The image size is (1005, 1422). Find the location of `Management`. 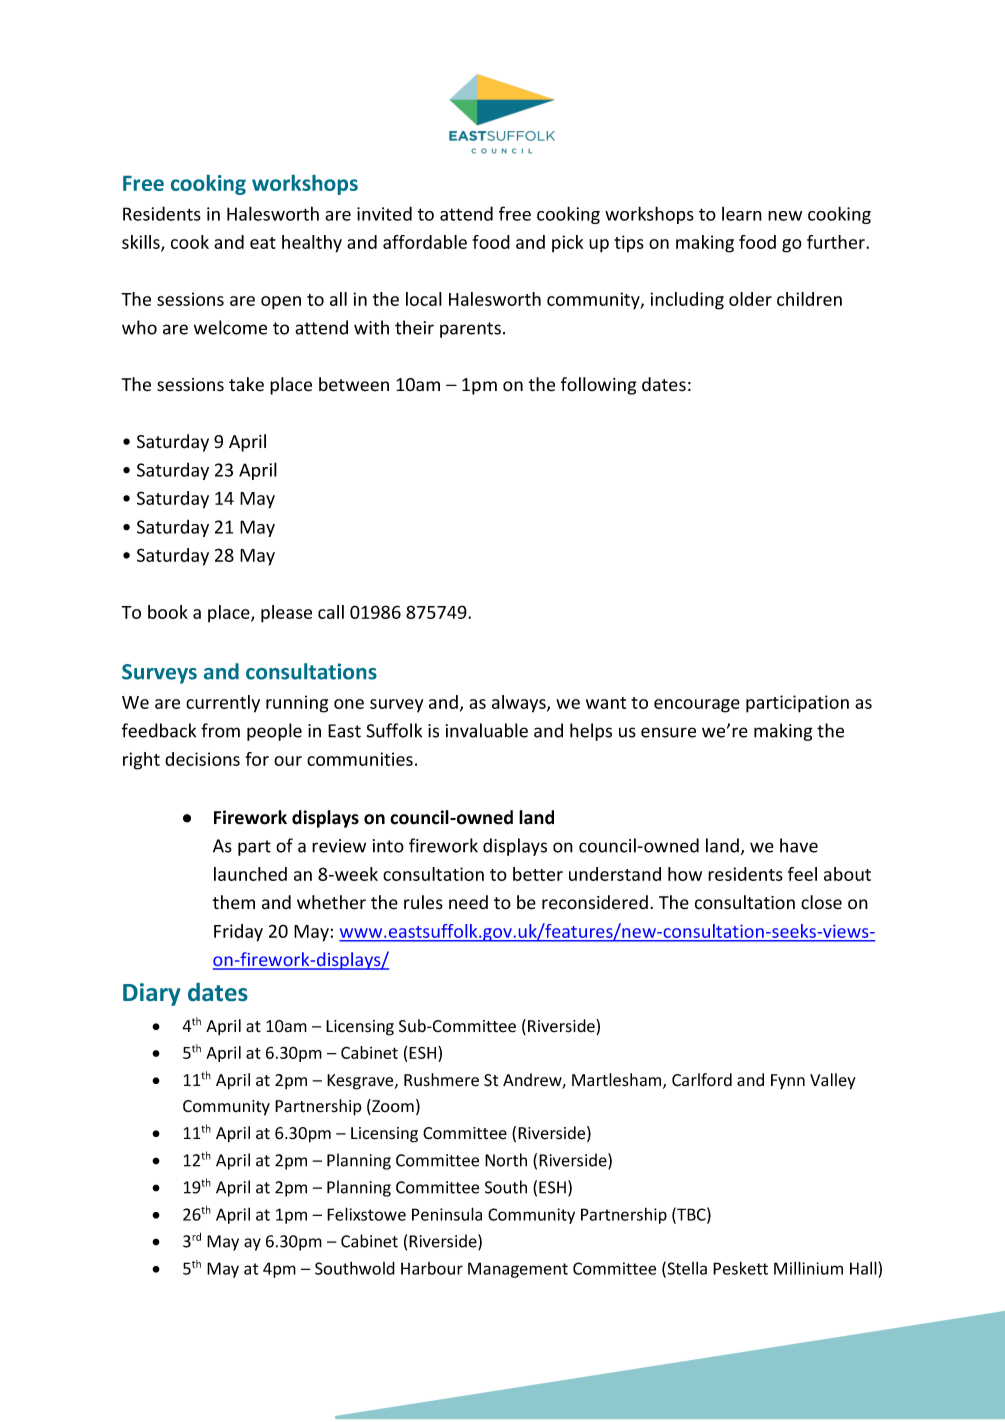

Management is located at coordinates (518, 1270).
